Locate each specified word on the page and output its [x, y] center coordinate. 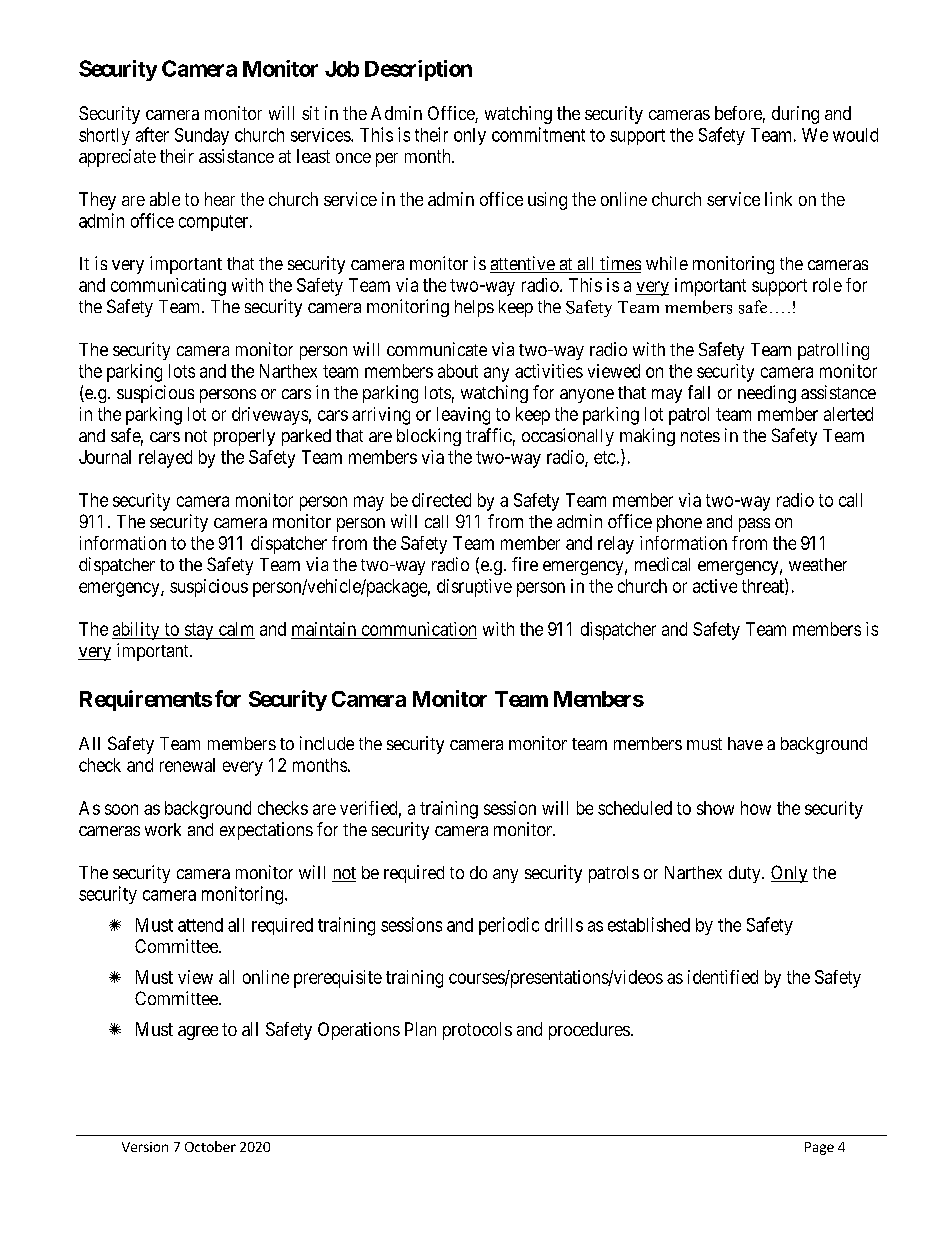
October [210, 1146]
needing [767, 394]
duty [746, 874]
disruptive [474, 588]
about [458, 371]
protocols [477, 1031]
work [163, 829]
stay [199, 631]
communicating [168, 287]
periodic [509, 926]
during [795, 115]
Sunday [202, 136]
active [715, 586]
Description [418, 70]
